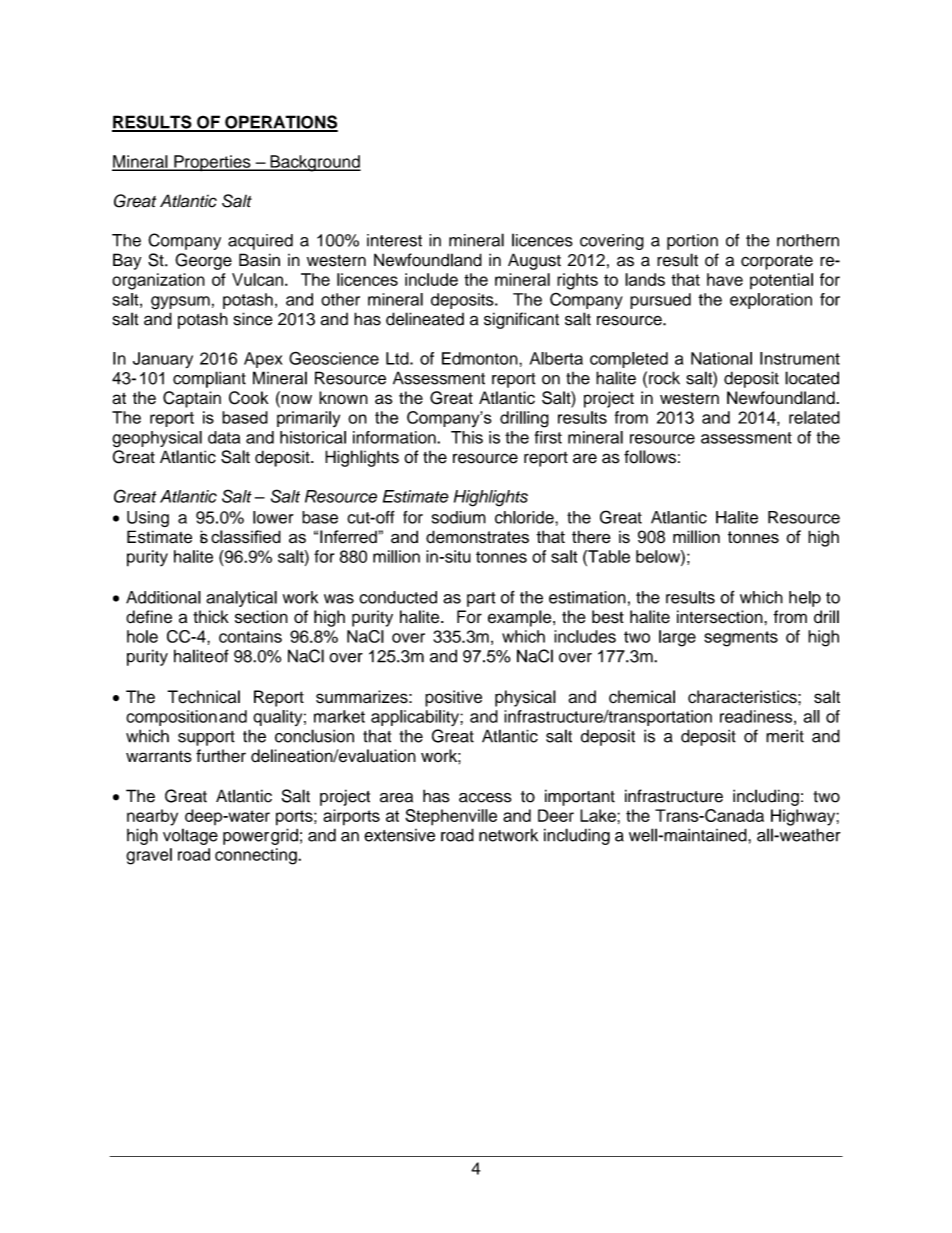 This document has width=952, height=1233. What do you see at coordinates (190, 836) in the document?
I see `voltage` at bounding box center [190, 836].
